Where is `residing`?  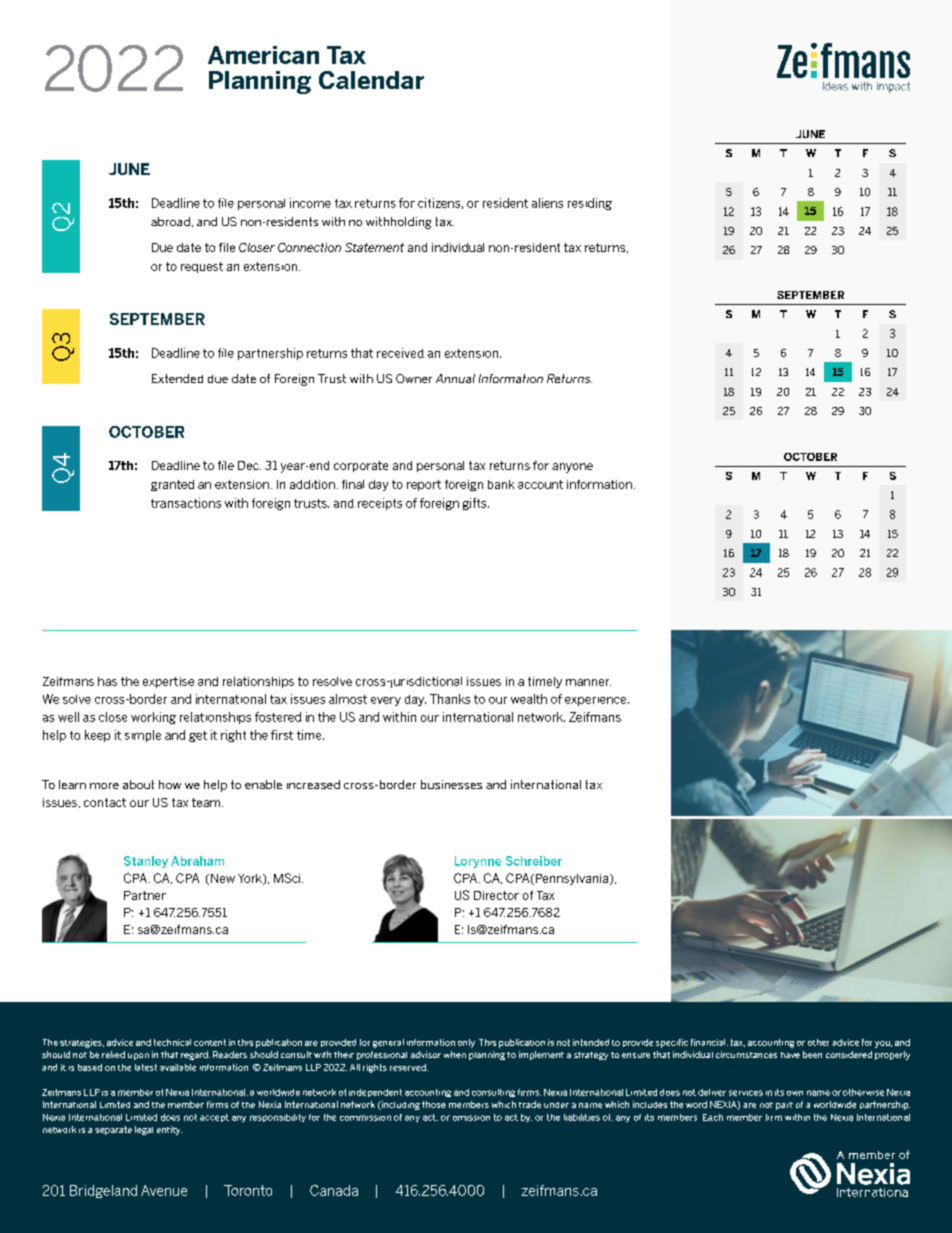 residing is located at coordinates (590, 204).
